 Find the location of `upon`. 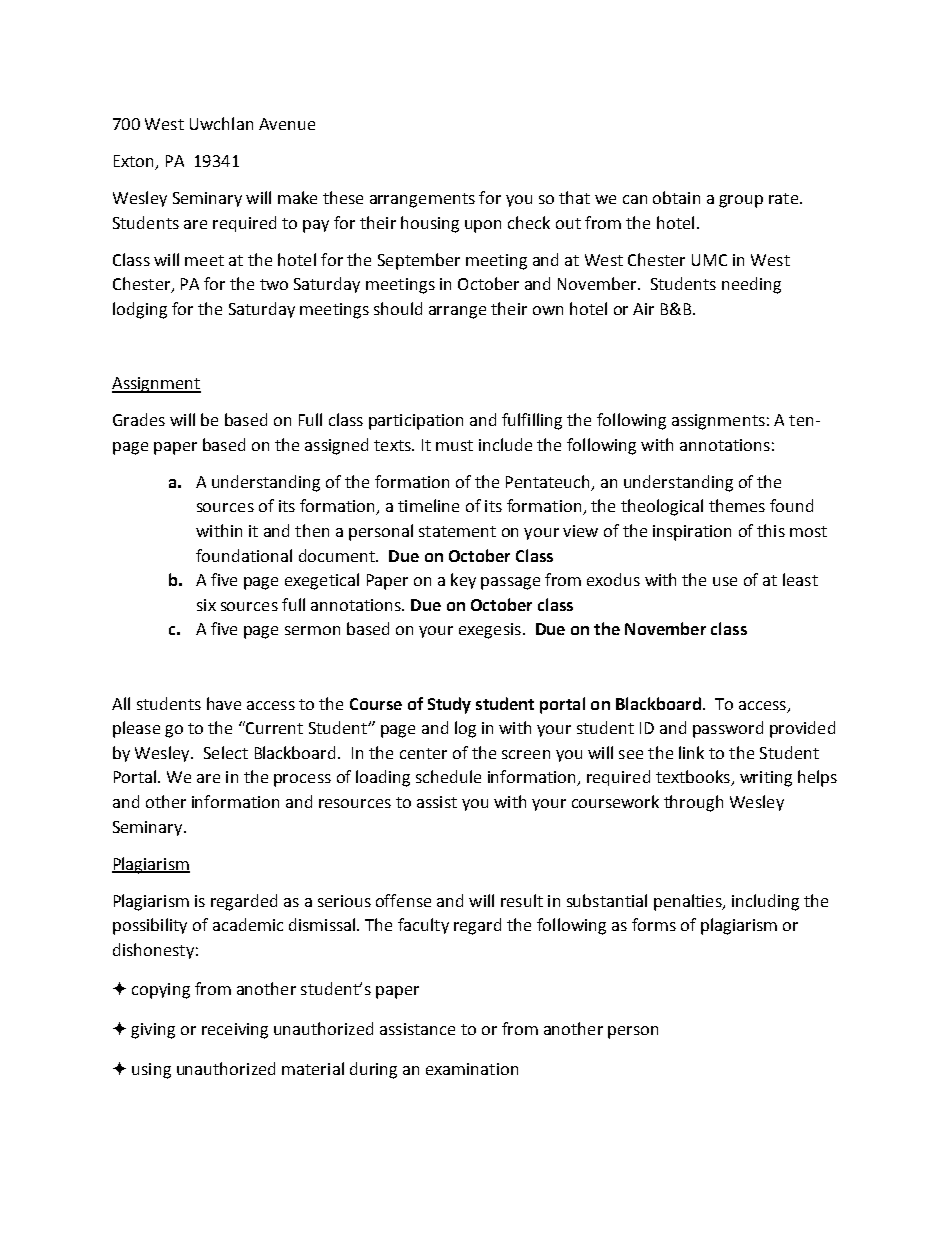

upon is located at coordinates (483, 226).
